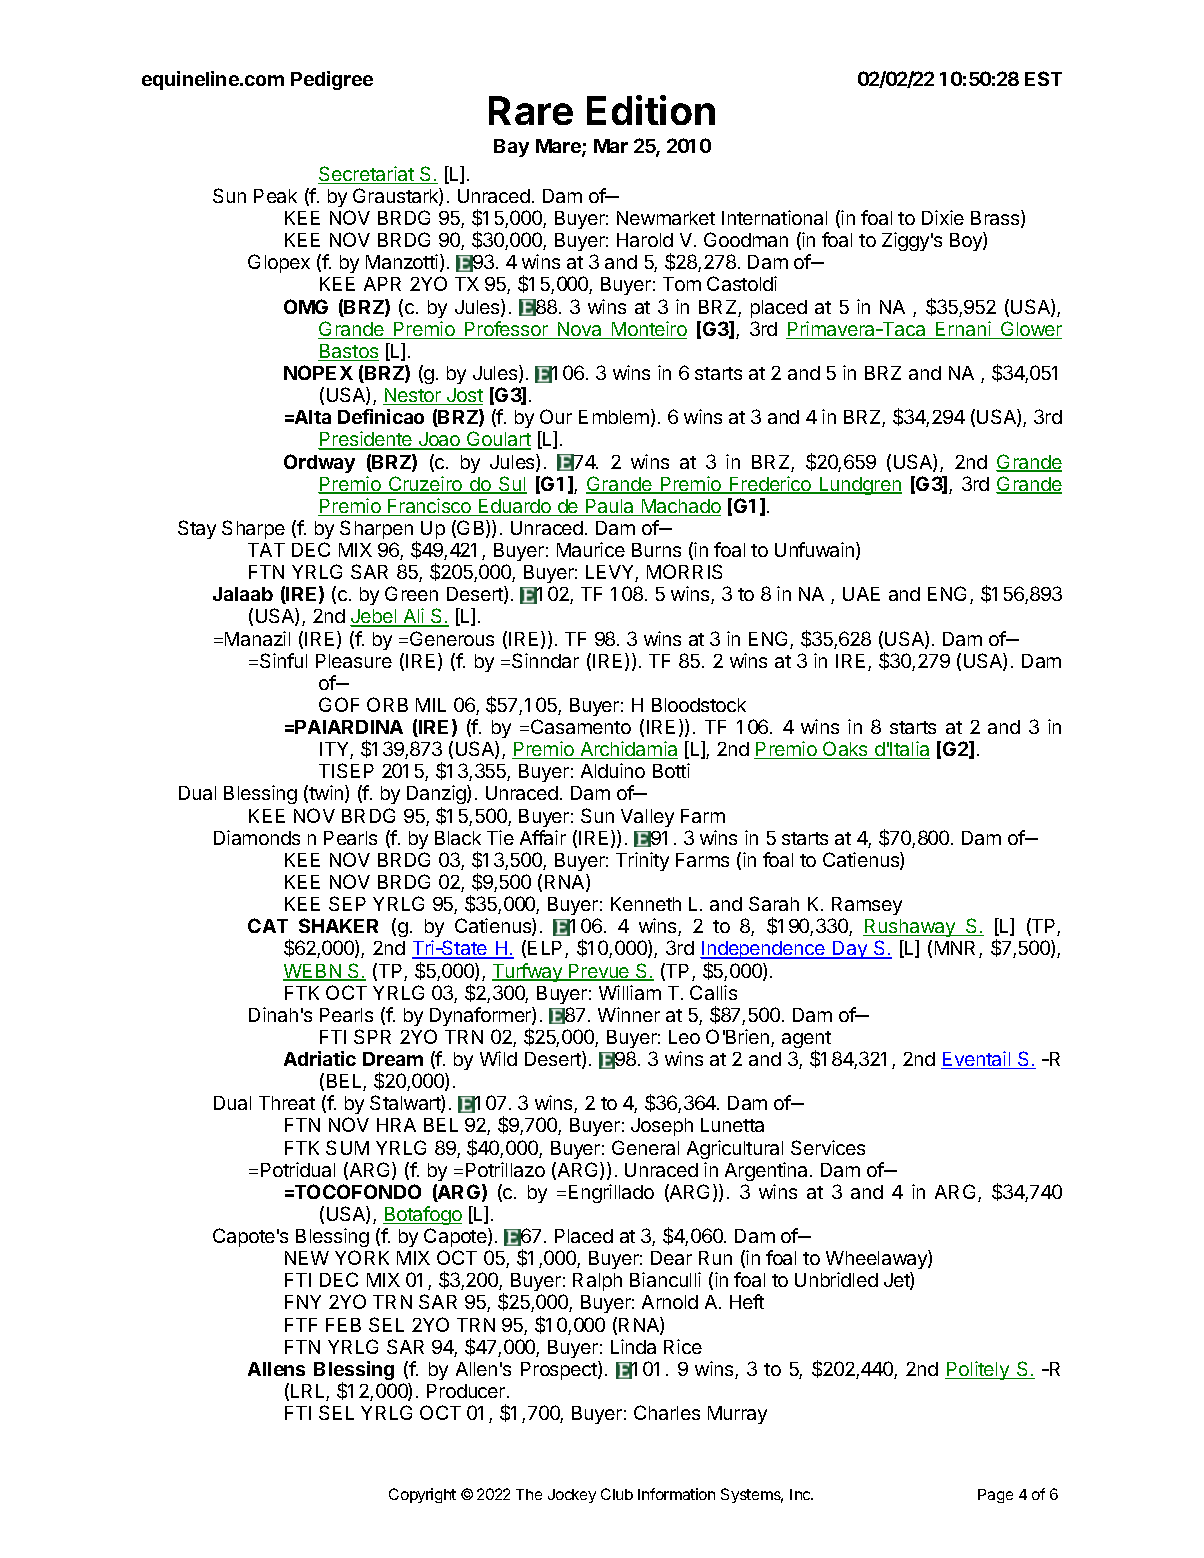  I want to click on UAE, so click(861, 594).
